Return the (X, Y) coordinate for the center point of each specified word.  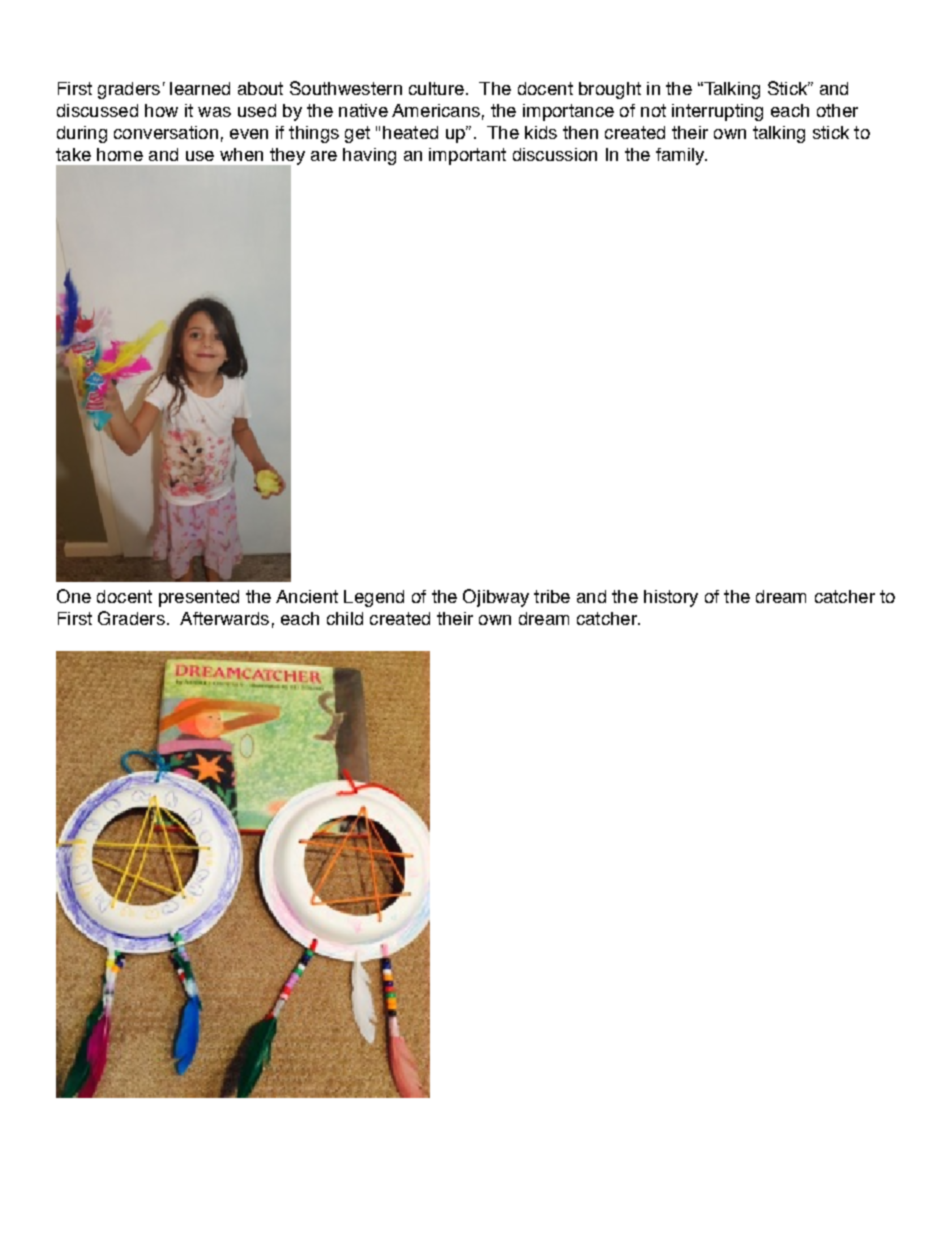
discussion (555, 154)
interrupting (717, 112)
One (74, 596)
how (161, 110)
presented (199, 598)
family (681, 156)
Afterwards (224, 618)
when (241, 154)
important (467, 156)
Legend (374, 598)
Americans (436, 110)
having (369, 156)
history (671, 598)
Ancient (307, 596)
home (120, 154)
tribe (552, 596)
